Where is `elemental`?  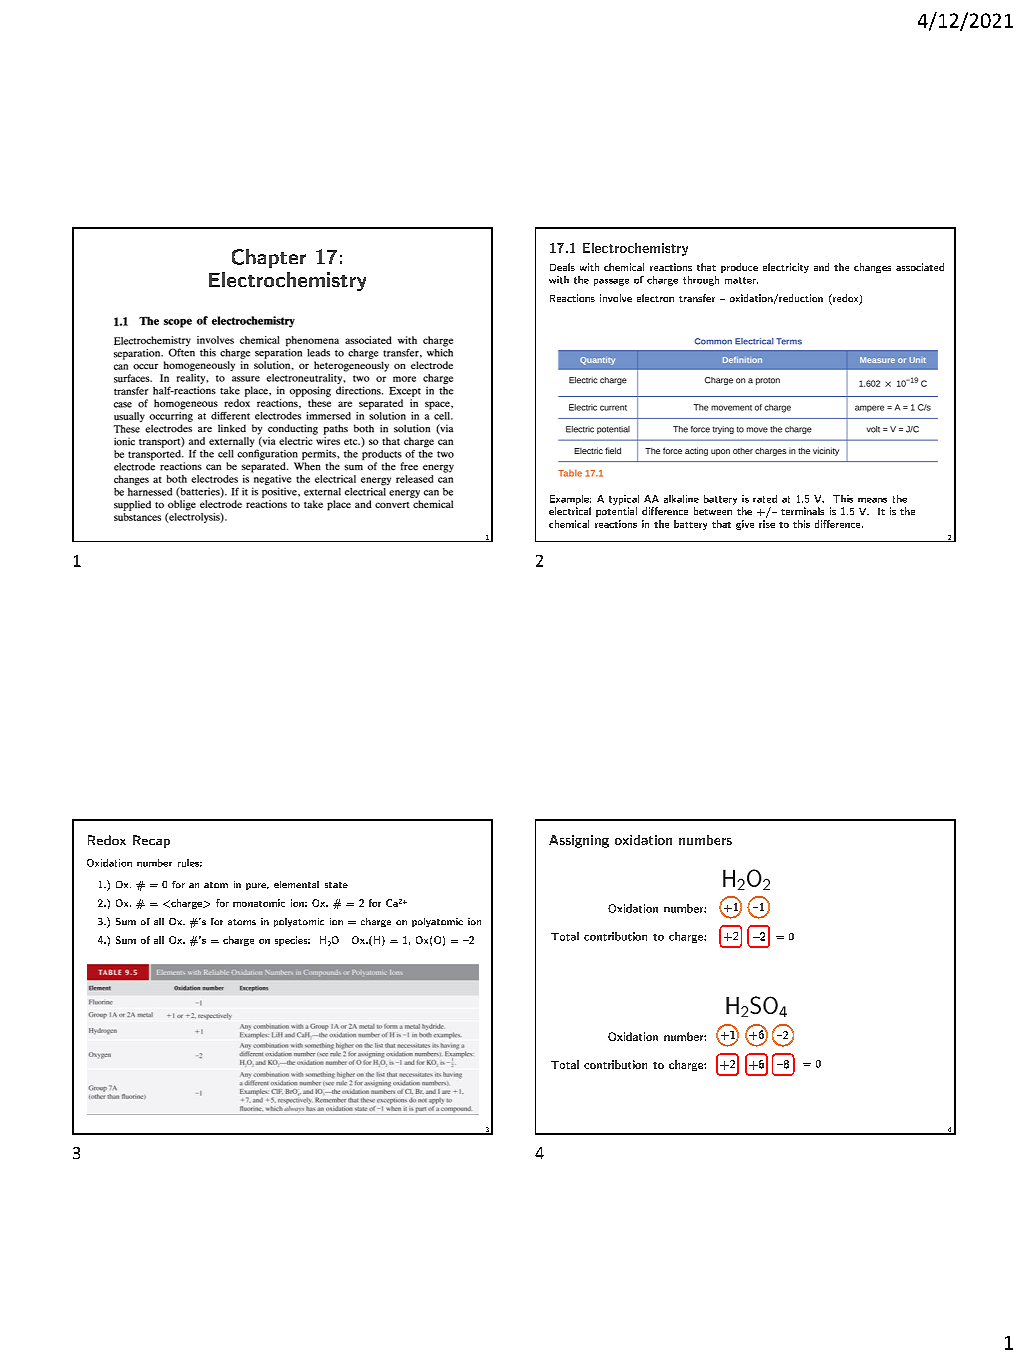 elemental is located at coordinates (296, 884).
